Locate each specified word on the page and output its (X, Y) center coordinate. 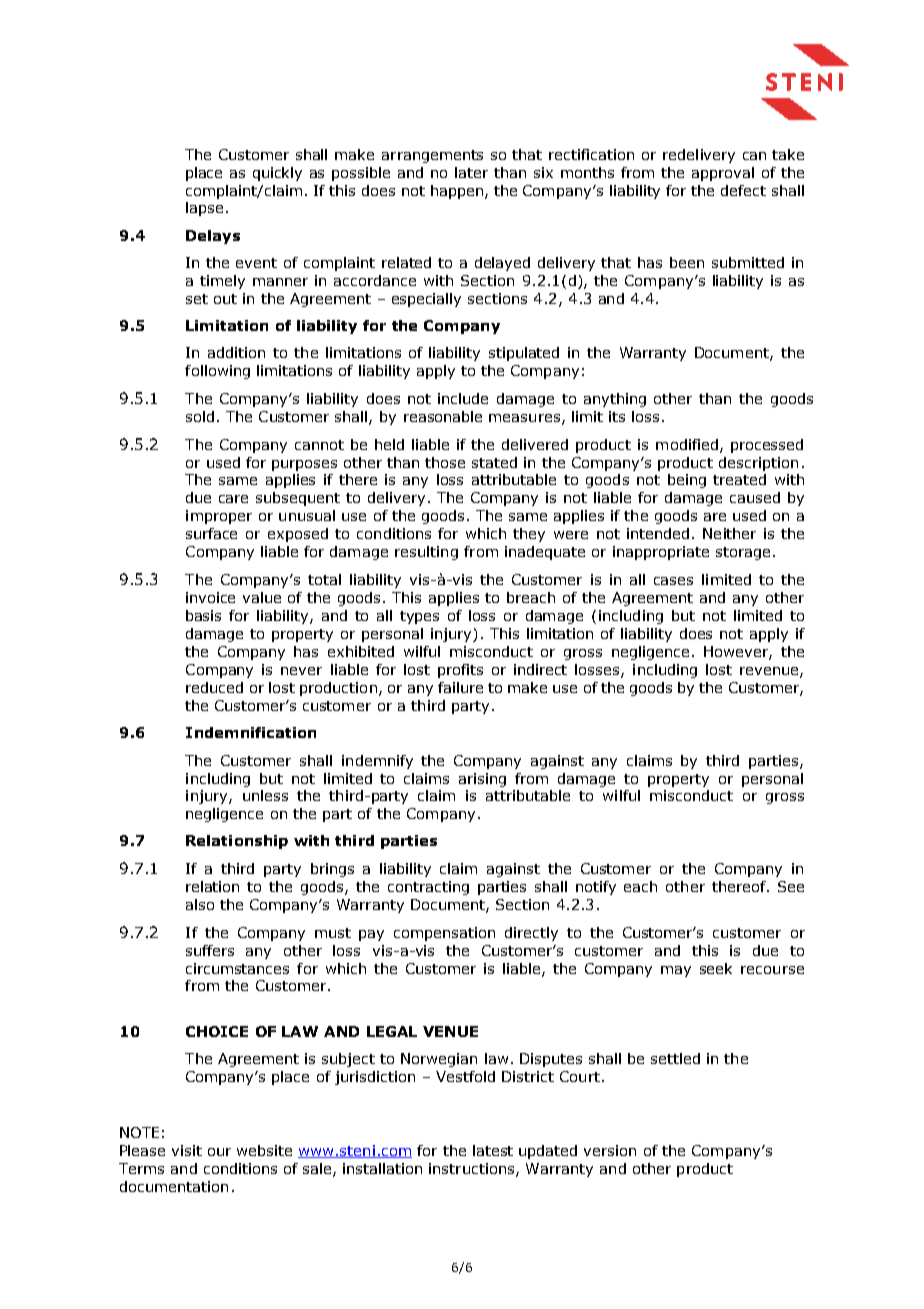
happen (457, 192)
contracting (428, 888)
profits (460, 671)
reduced (214, 687)
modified (687, 444)
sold (200, 416)
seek (716, 968)
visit (187, 1150)
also (200, 904)
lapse (204, 209)
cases (673, 581)
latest (493, 1150)
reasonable (443, 416)
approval (723, 174)
